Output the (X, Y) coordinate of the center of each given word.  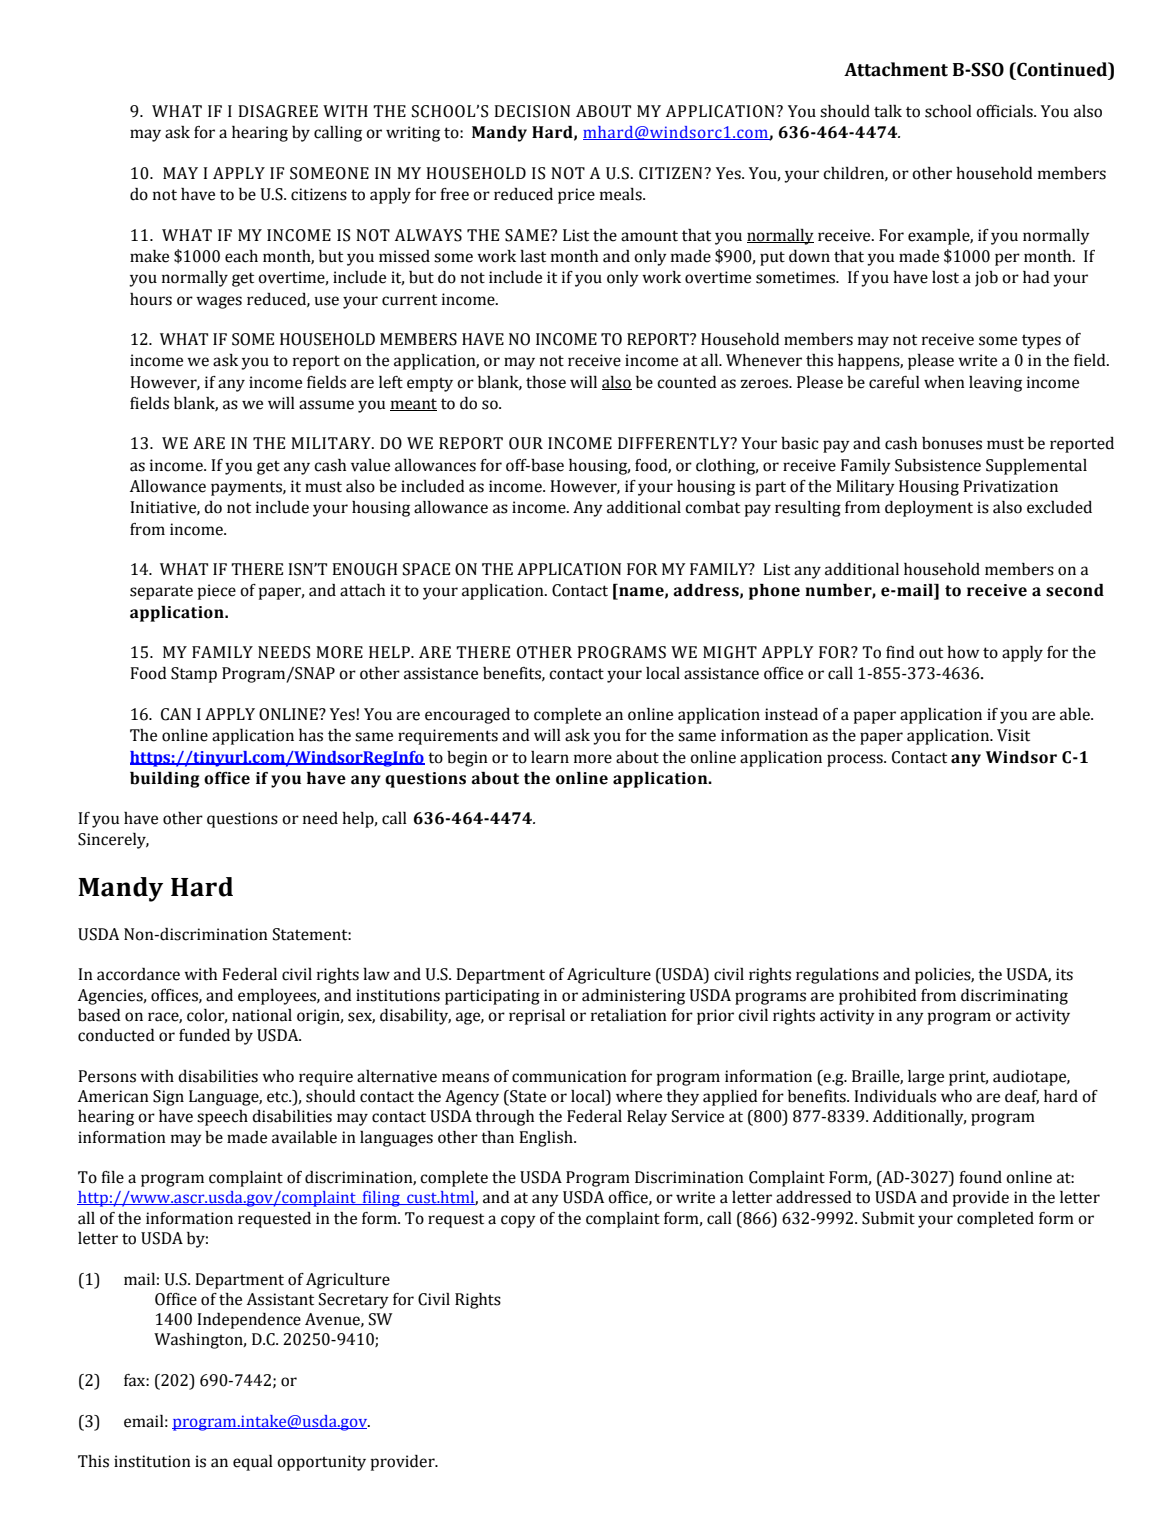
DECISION (532, 111)
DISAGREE (278, 111)
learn (550, 757)
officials (1005, 111)
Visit (1013, 735)
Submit (888, 1218)
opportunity (321, 1463)
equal (253, 1463)
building (165, 780)
